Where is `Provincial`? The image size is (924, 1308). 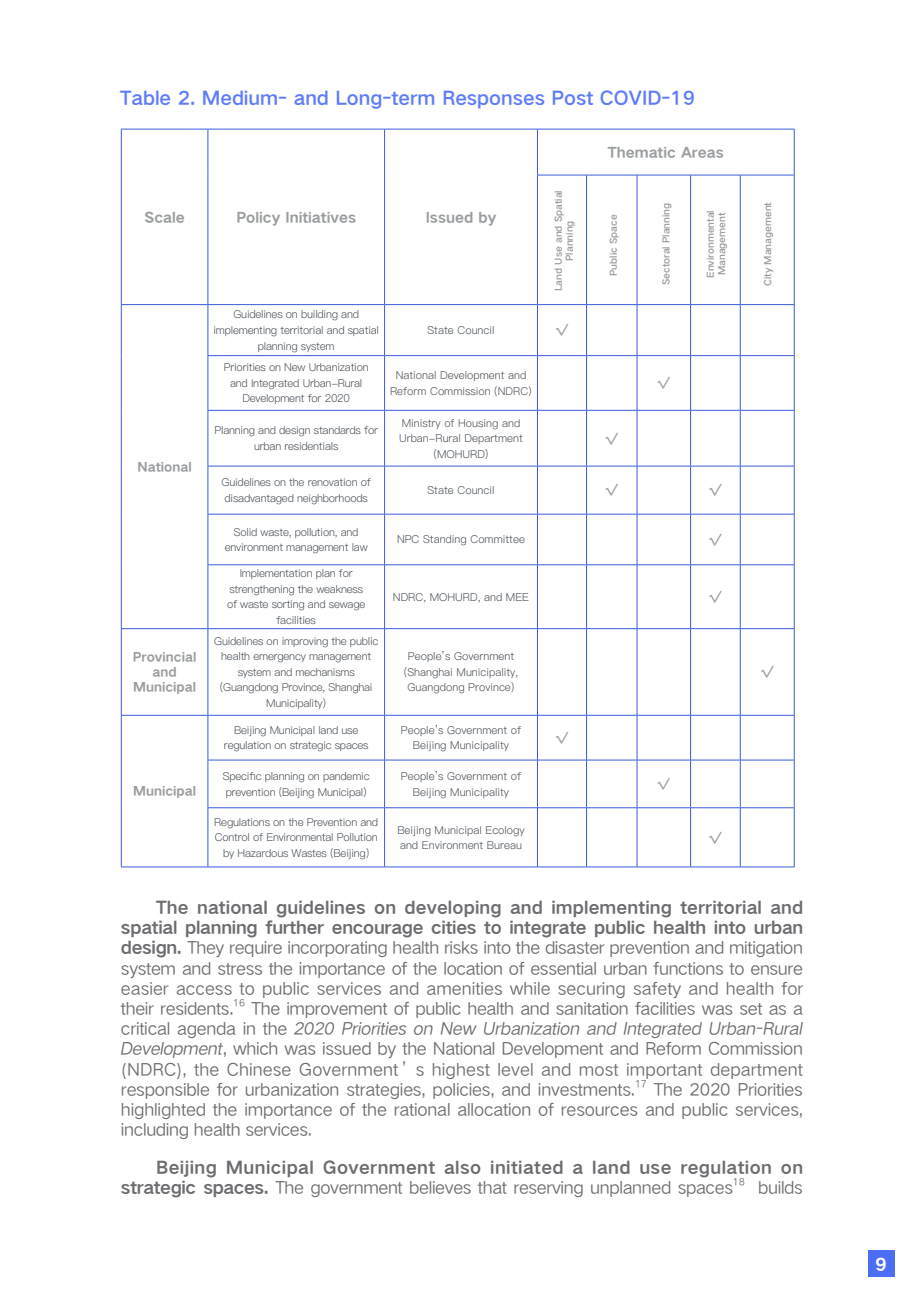
Provincial is located at coordinates (165, 657).
